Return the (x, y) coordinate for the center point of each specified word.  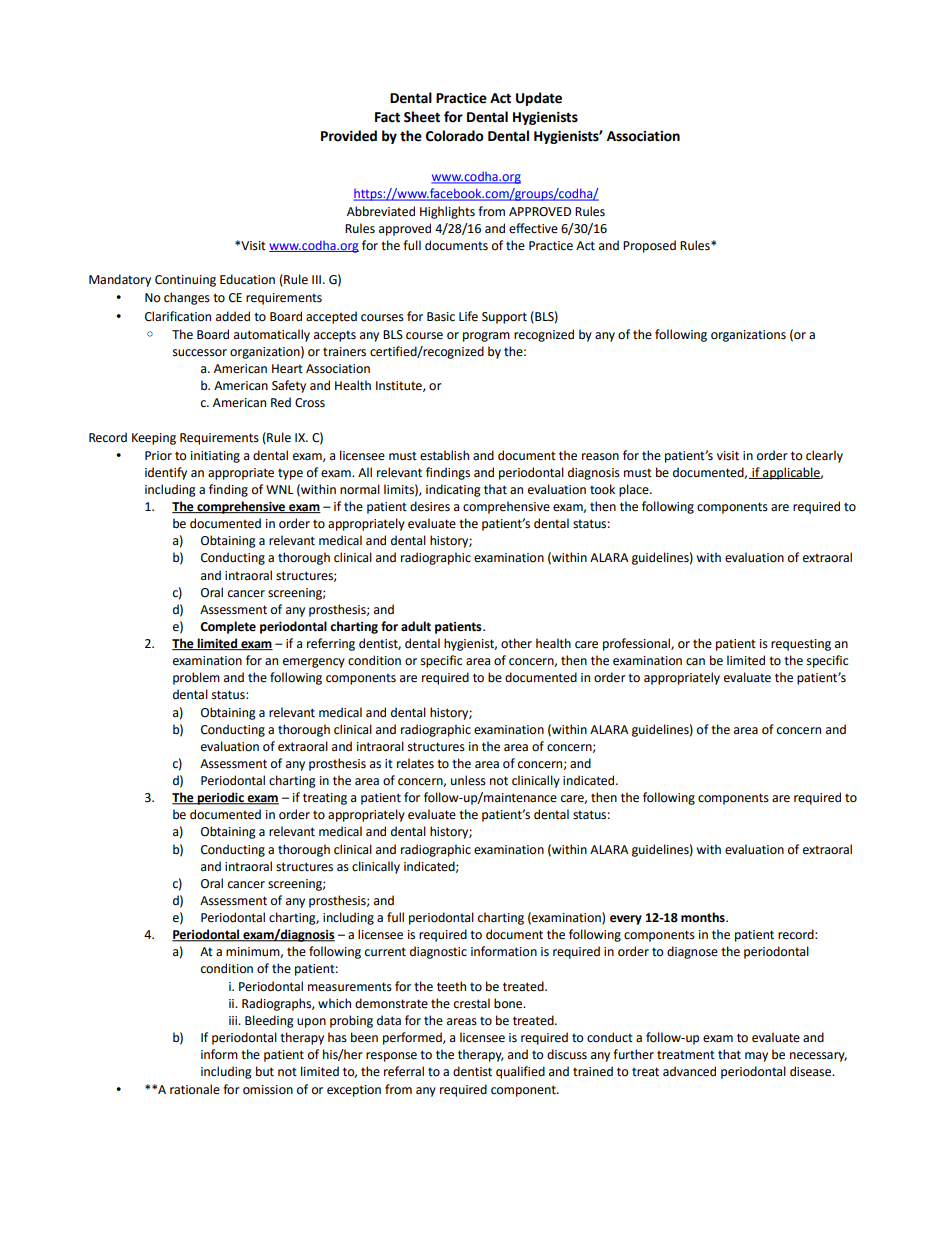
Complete (228, 627)
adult (416, 626)
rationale (195, 1089)
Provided (349, 136)
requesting (801, 645)
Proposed (649, 246)
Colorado (455, 136)
